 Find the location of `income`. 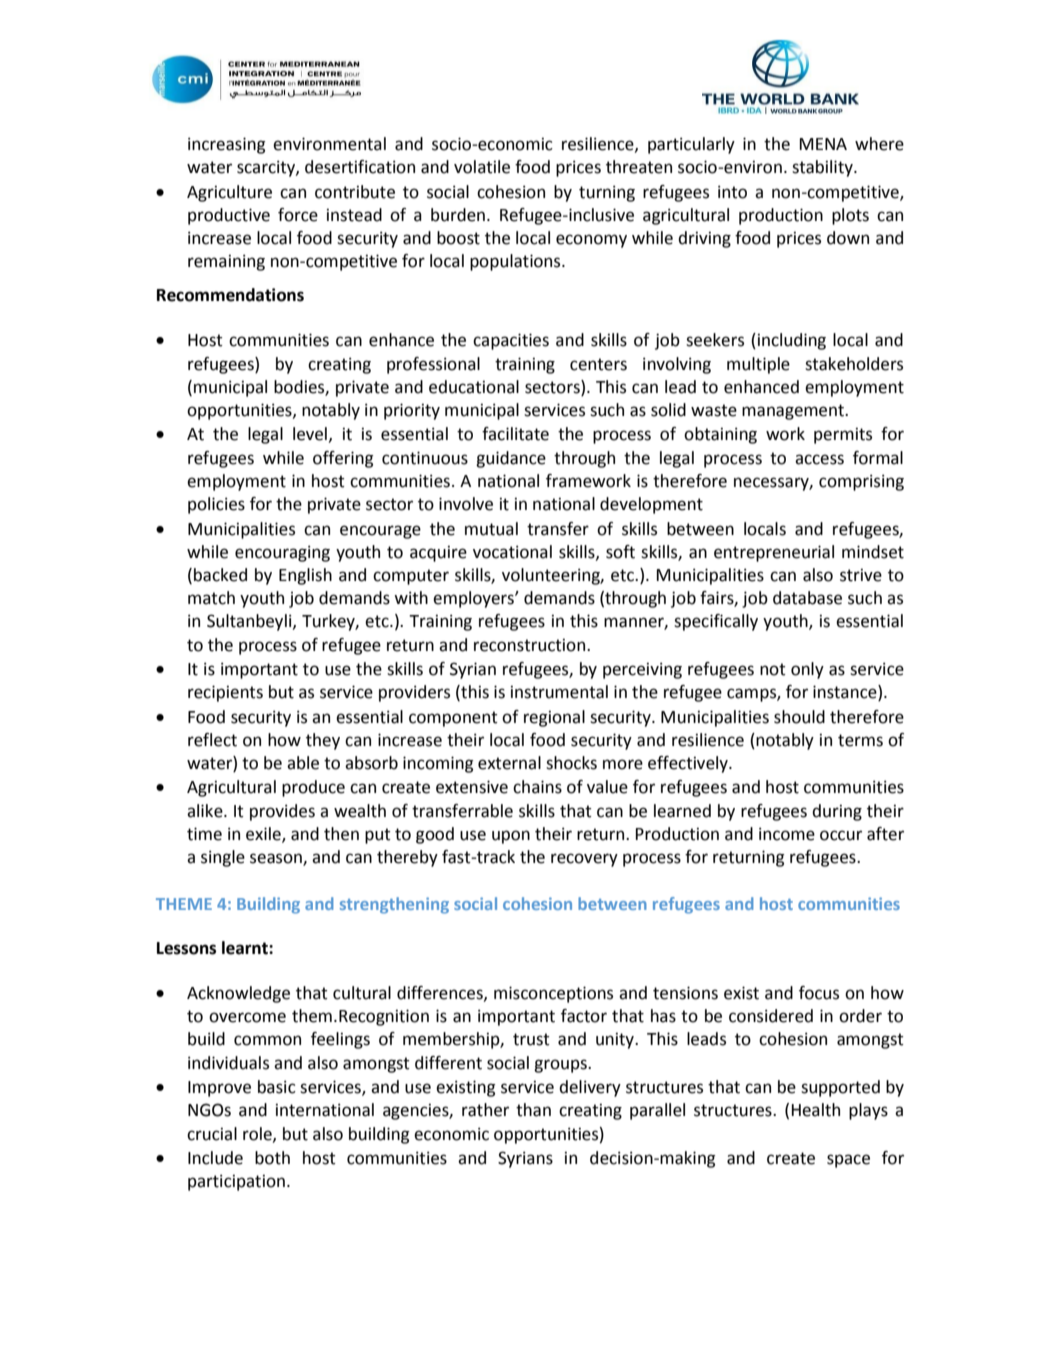

income is located at coordinates (787, 834).
